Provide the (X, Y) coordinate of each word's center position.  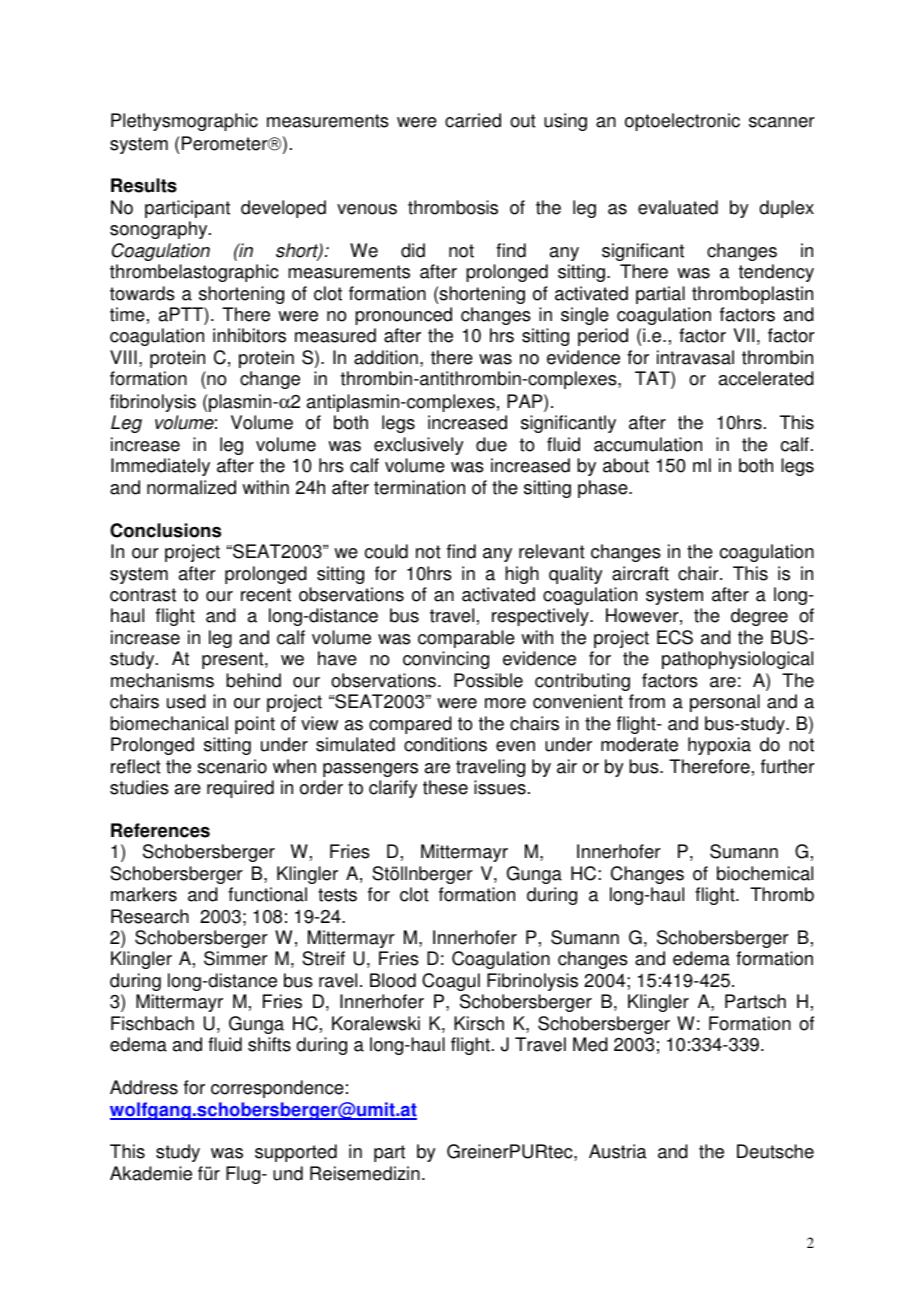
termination (419, 487)
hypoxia (719, 746)
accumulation (648, 444)
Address (144, 1087)
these (445, 787)
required (240, 789)
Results (144, 185)
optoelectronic (682, 122)
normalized (191, 487)
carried (473, 120)
